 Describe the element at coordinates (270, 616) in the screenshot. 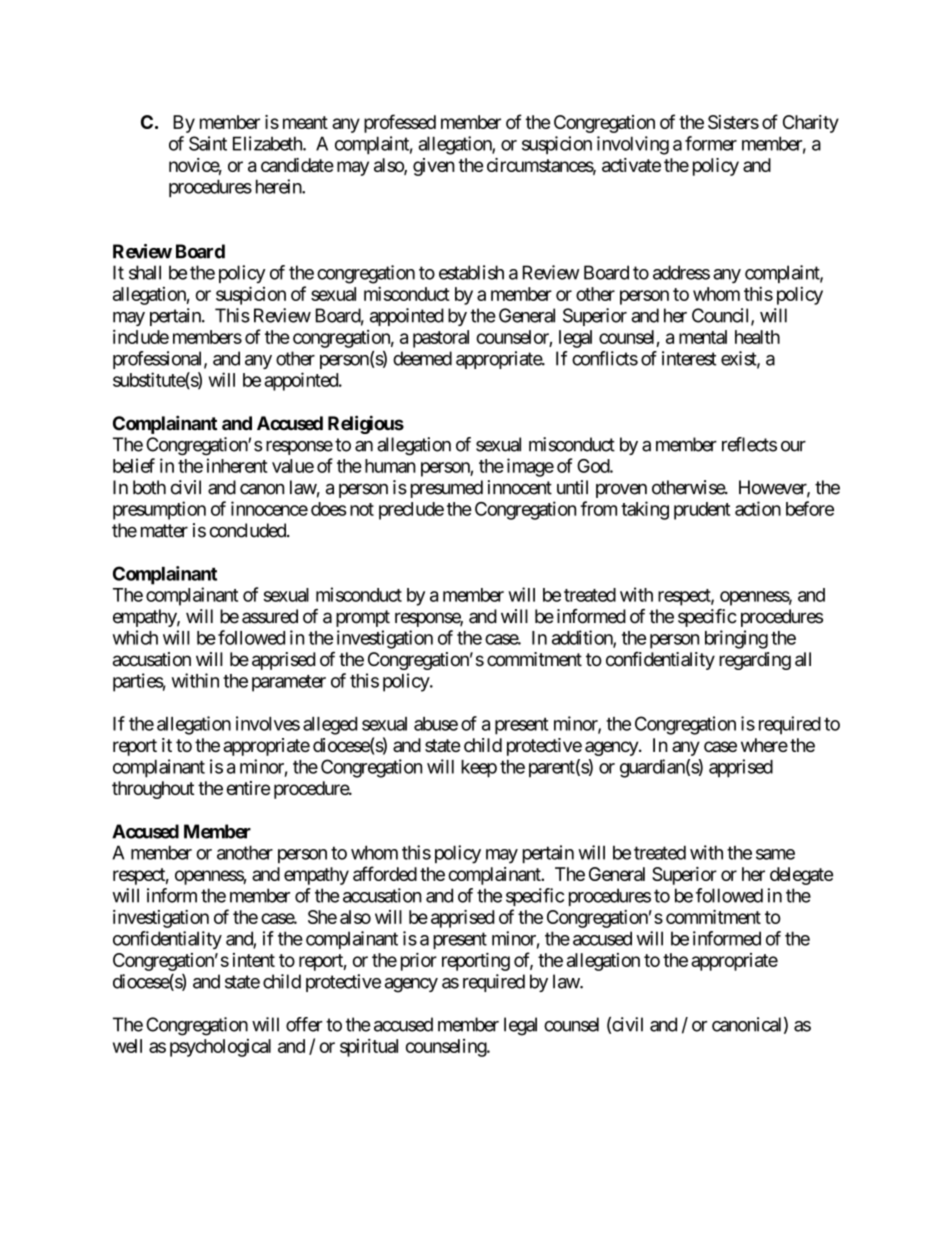

I see `assured` at that location.
